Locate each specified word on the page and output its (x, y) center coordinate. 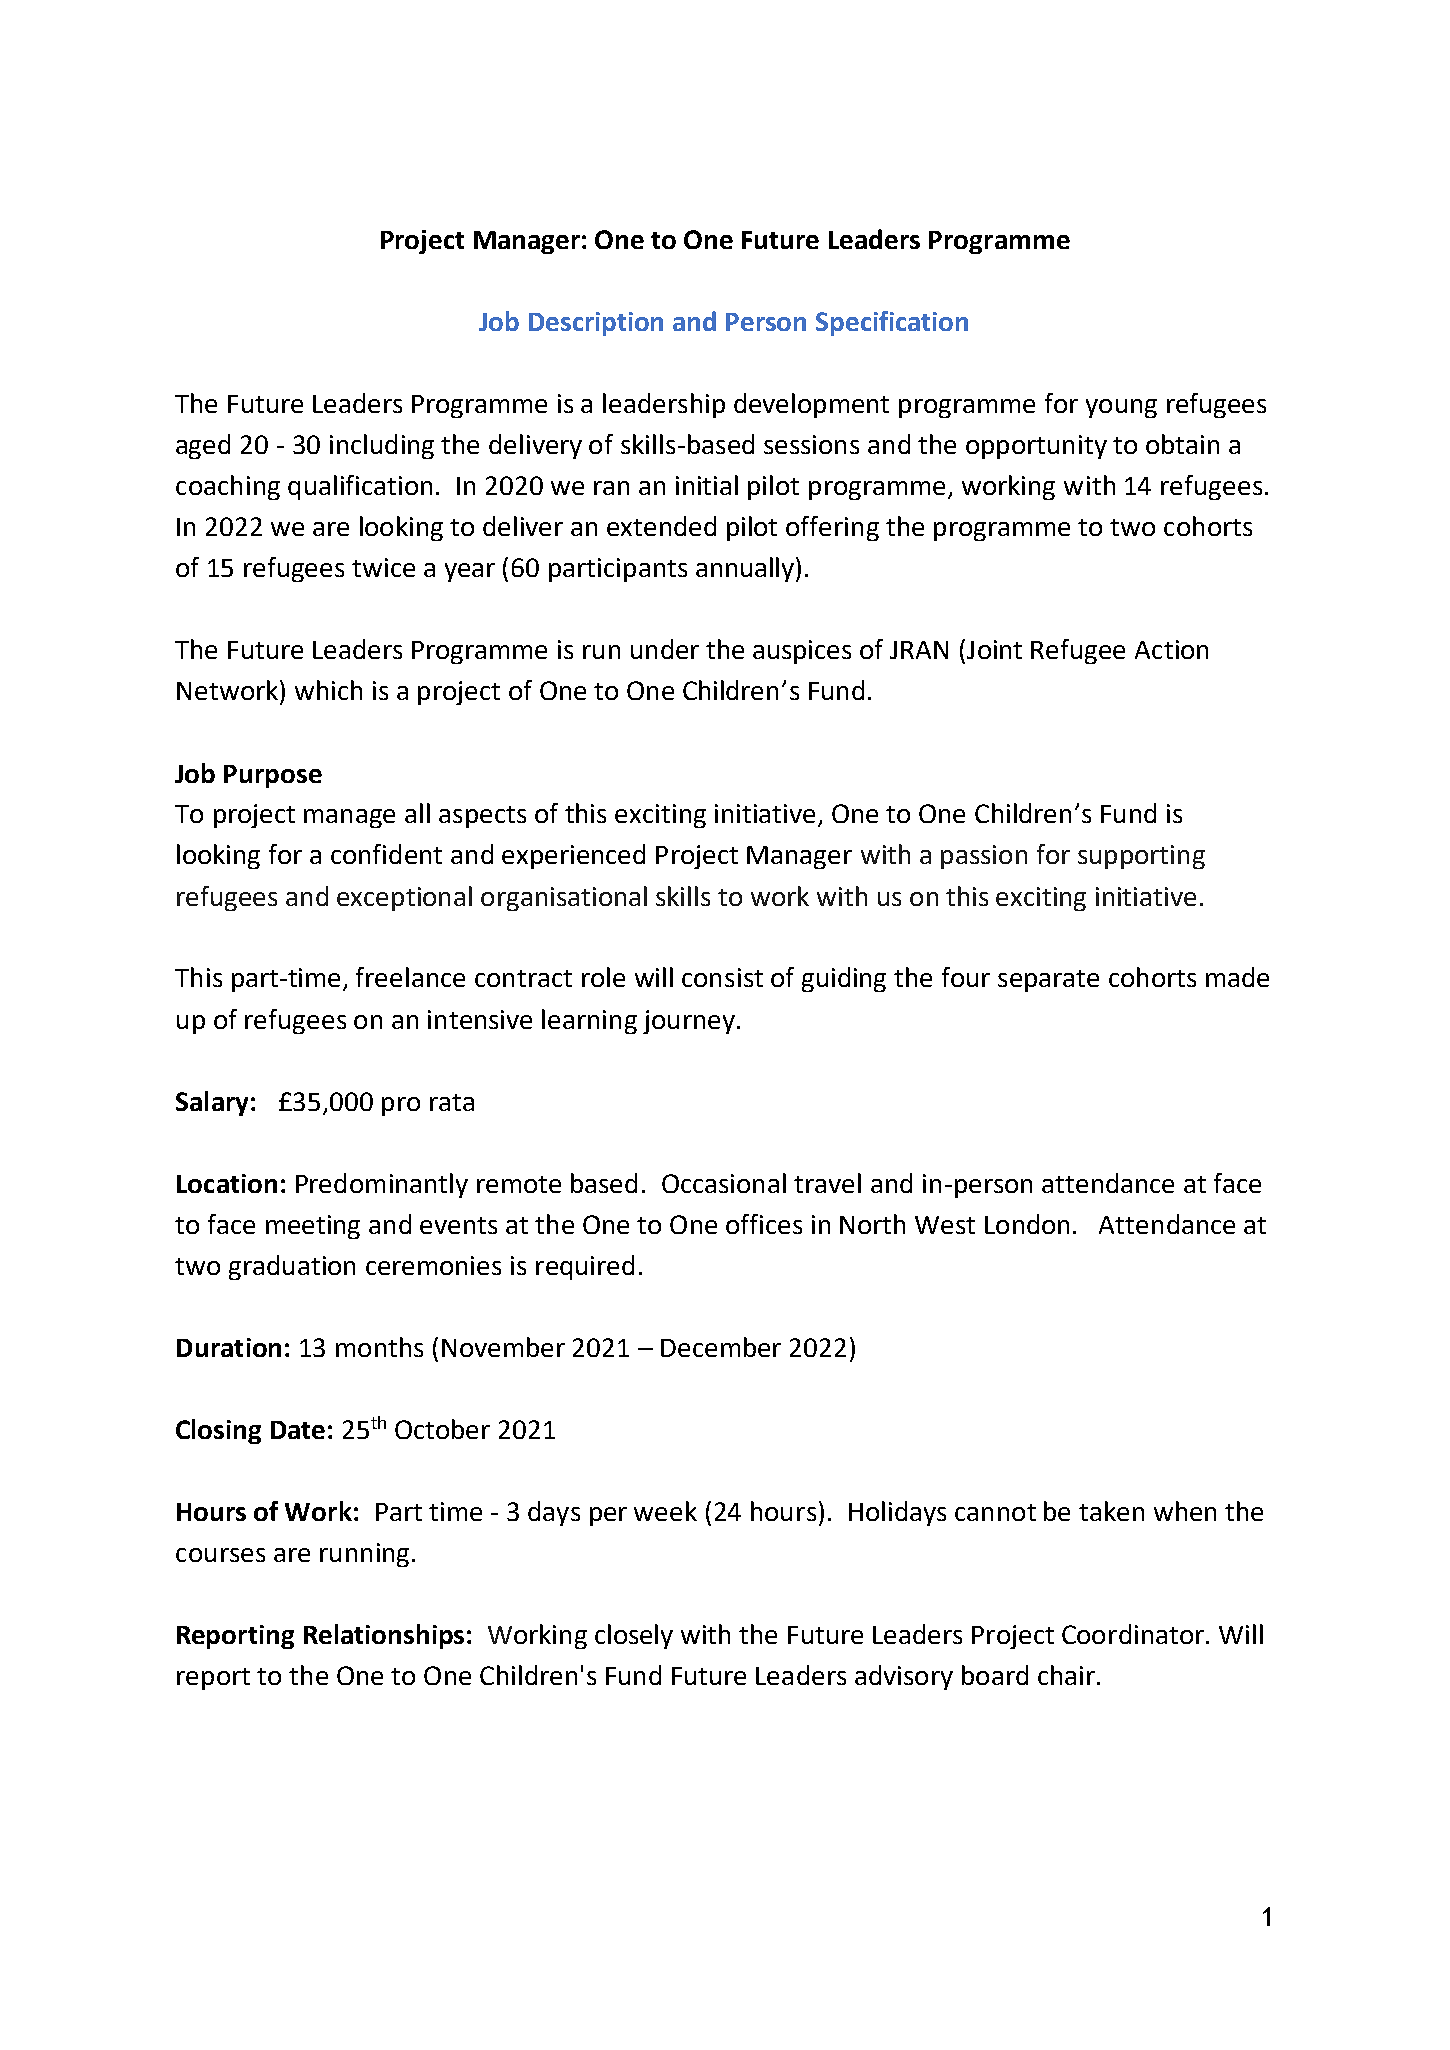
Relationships (384, 1636)
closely (634, 1636)
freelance (410, 977)
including (382, 446)
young (1121, 408)
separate (1048, 981)
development (811, 405)
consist (722, 977)
